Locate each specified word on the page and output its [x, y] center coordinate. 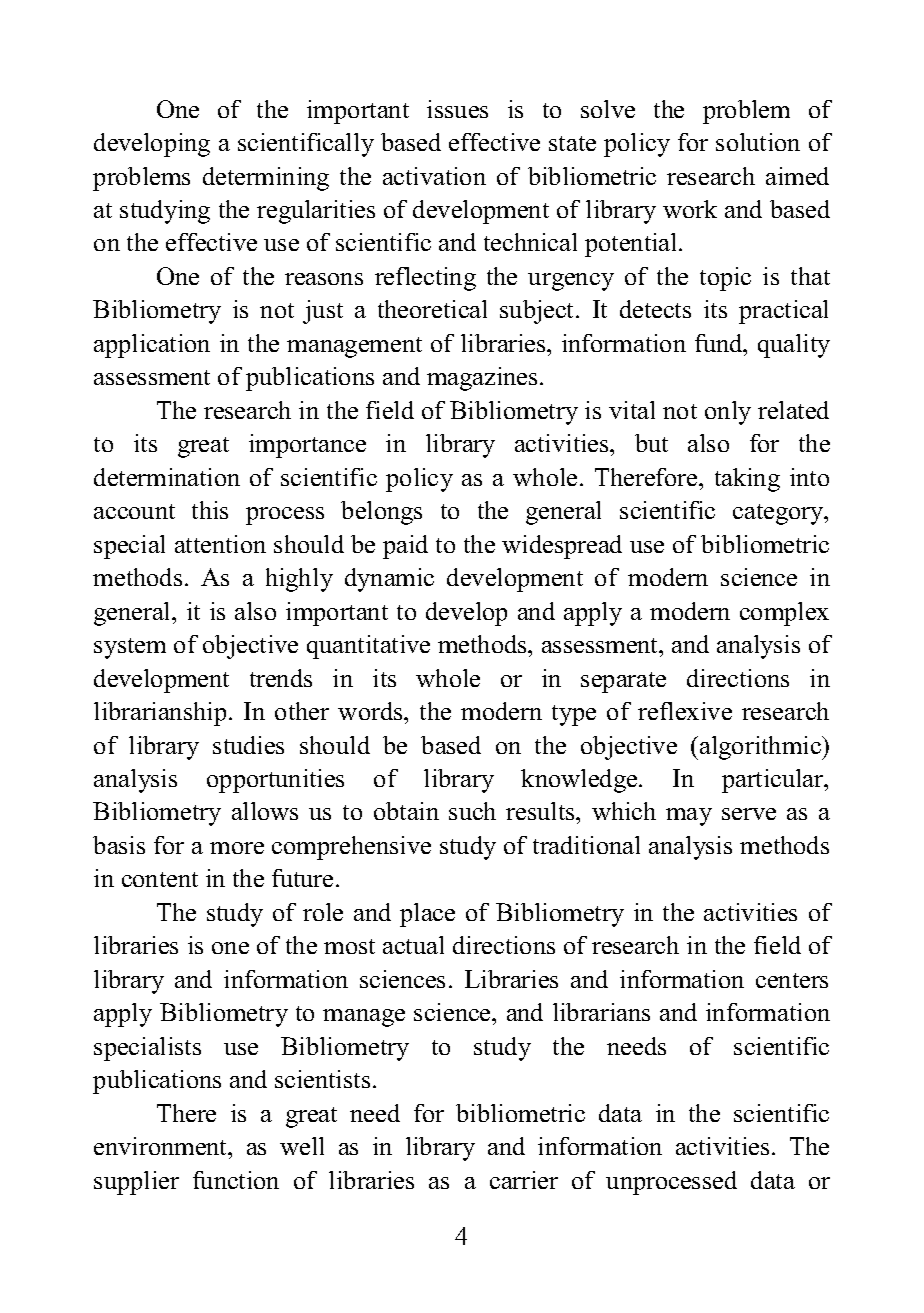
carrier [524, 1180]
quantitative [368, 647]
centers [792, 980]
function [236, 1180]
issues [457, 109]
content [160, 879]
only [728, 413]
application [152, 346]
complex [784, 614]
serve [749, 814]
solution [758, 142]
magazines [482, 379]
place [427, 915]
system [130, 648]
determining [266, 179]
